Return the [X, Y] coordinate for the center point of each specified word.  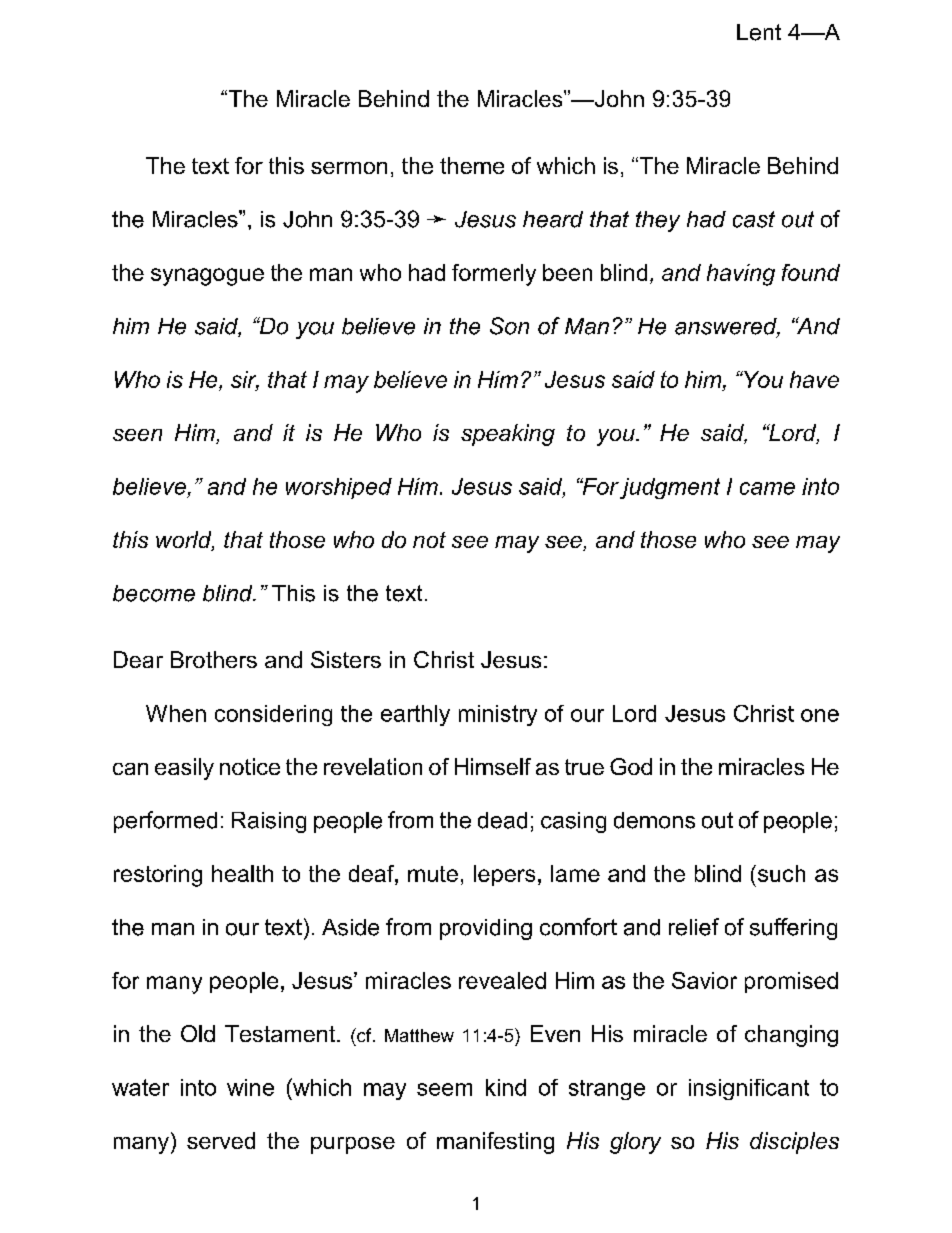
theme [472, 165]
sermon [349, 168]
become [154, 593]
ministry [498, 715]
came [767, 488]
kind [506, 1087]
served [221, 1140]
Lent [759, 32]
